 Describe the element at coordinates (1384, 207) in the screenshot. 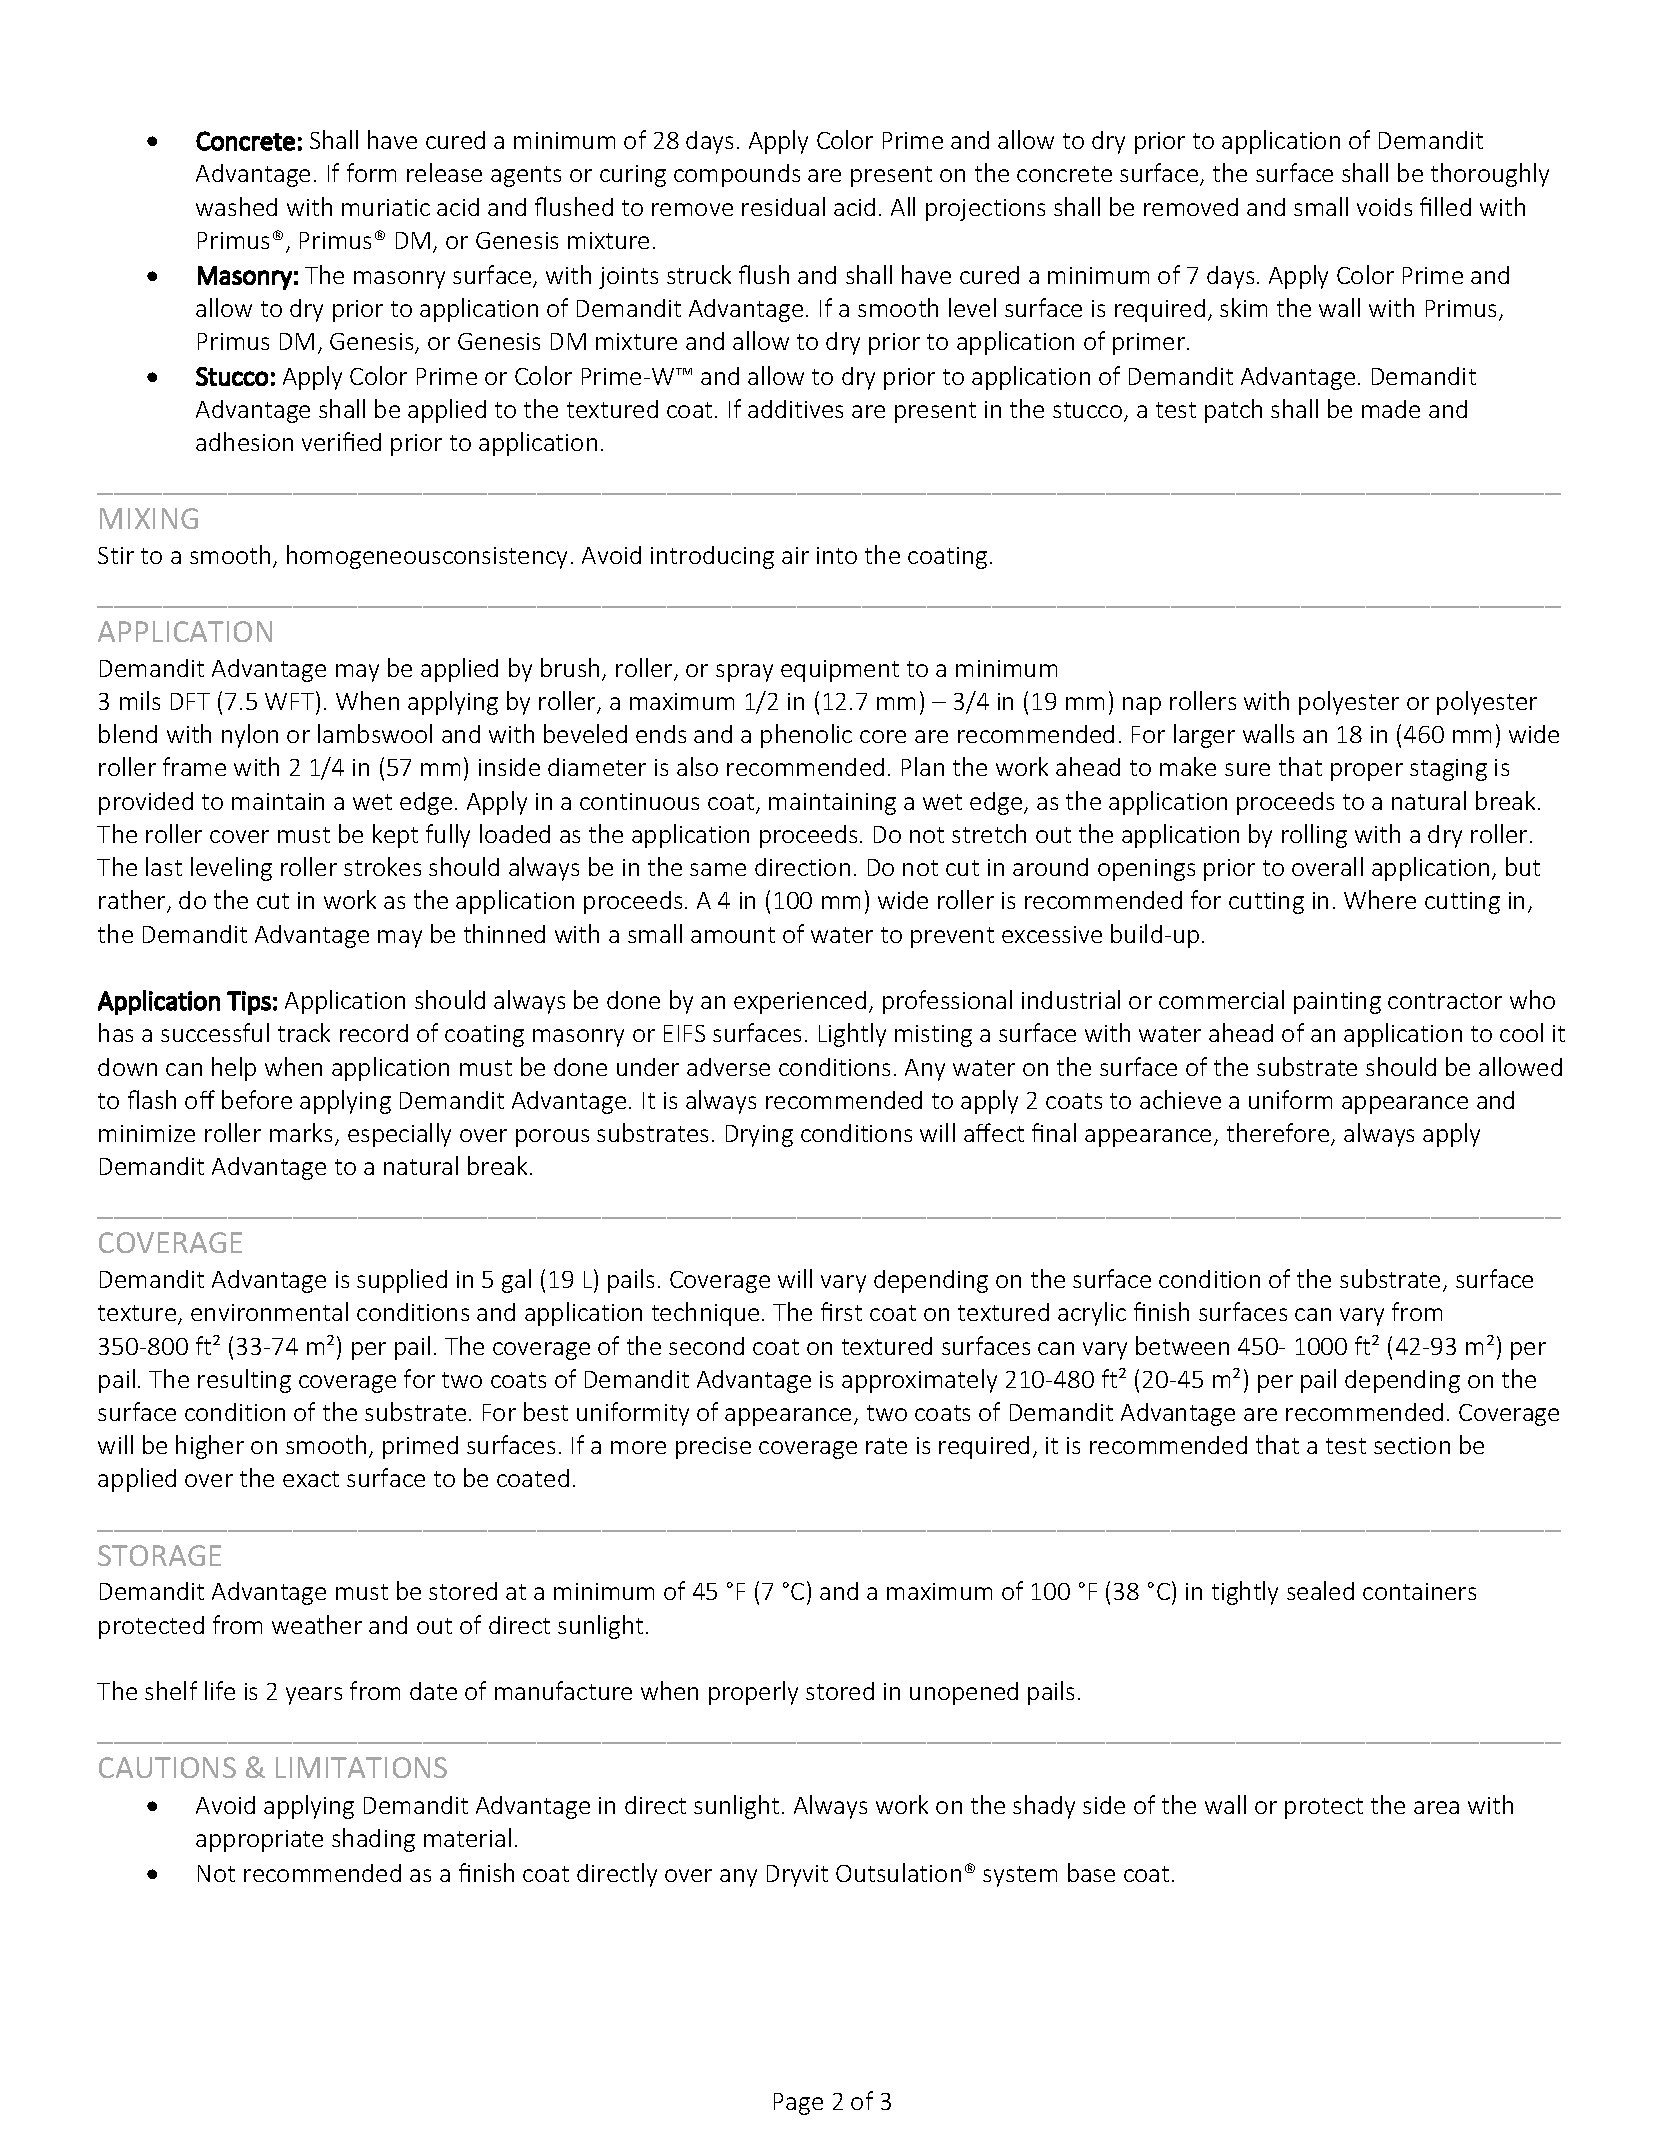

I see `voids` at that location.
